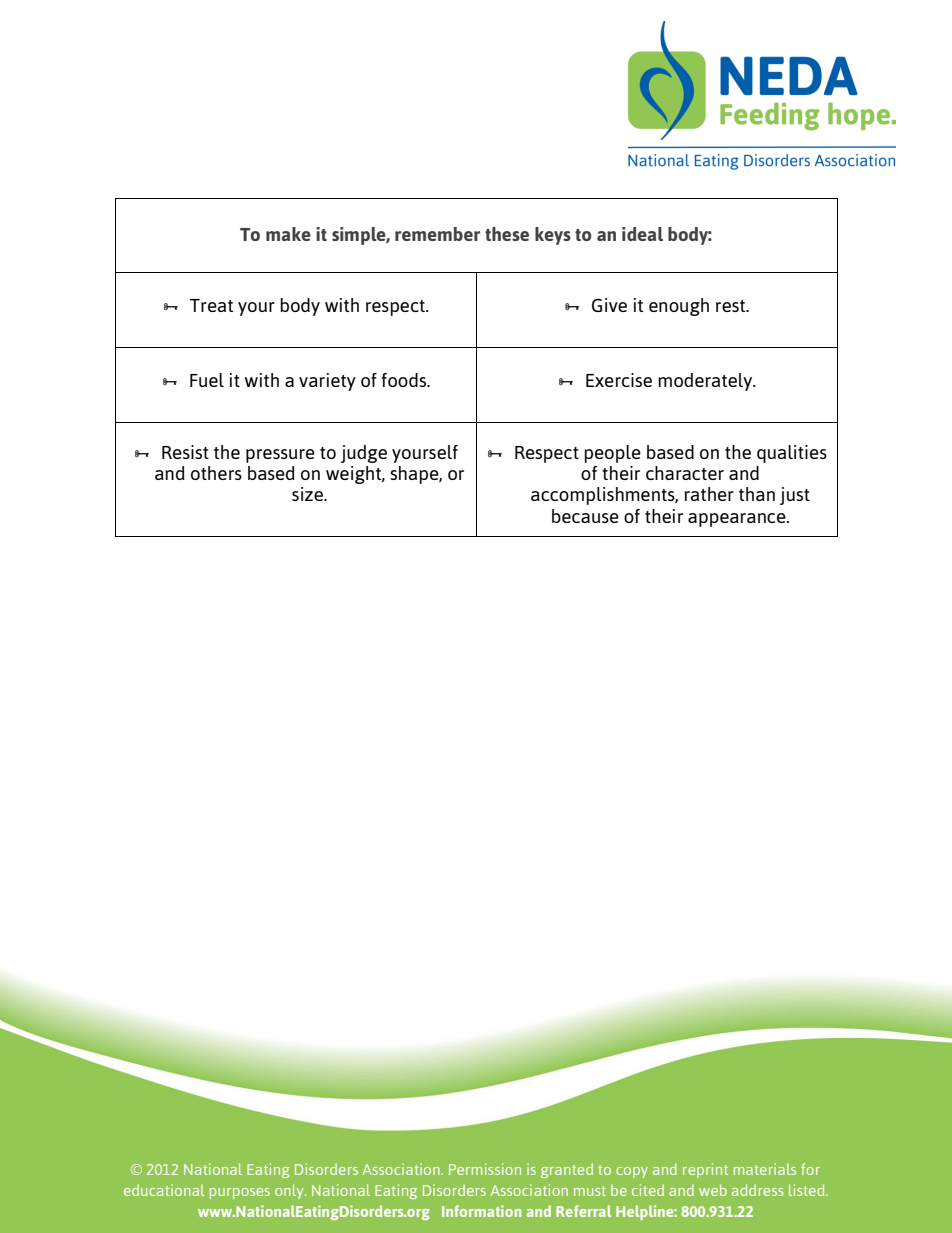  I want to click on Permission, so click(485, 1169).
